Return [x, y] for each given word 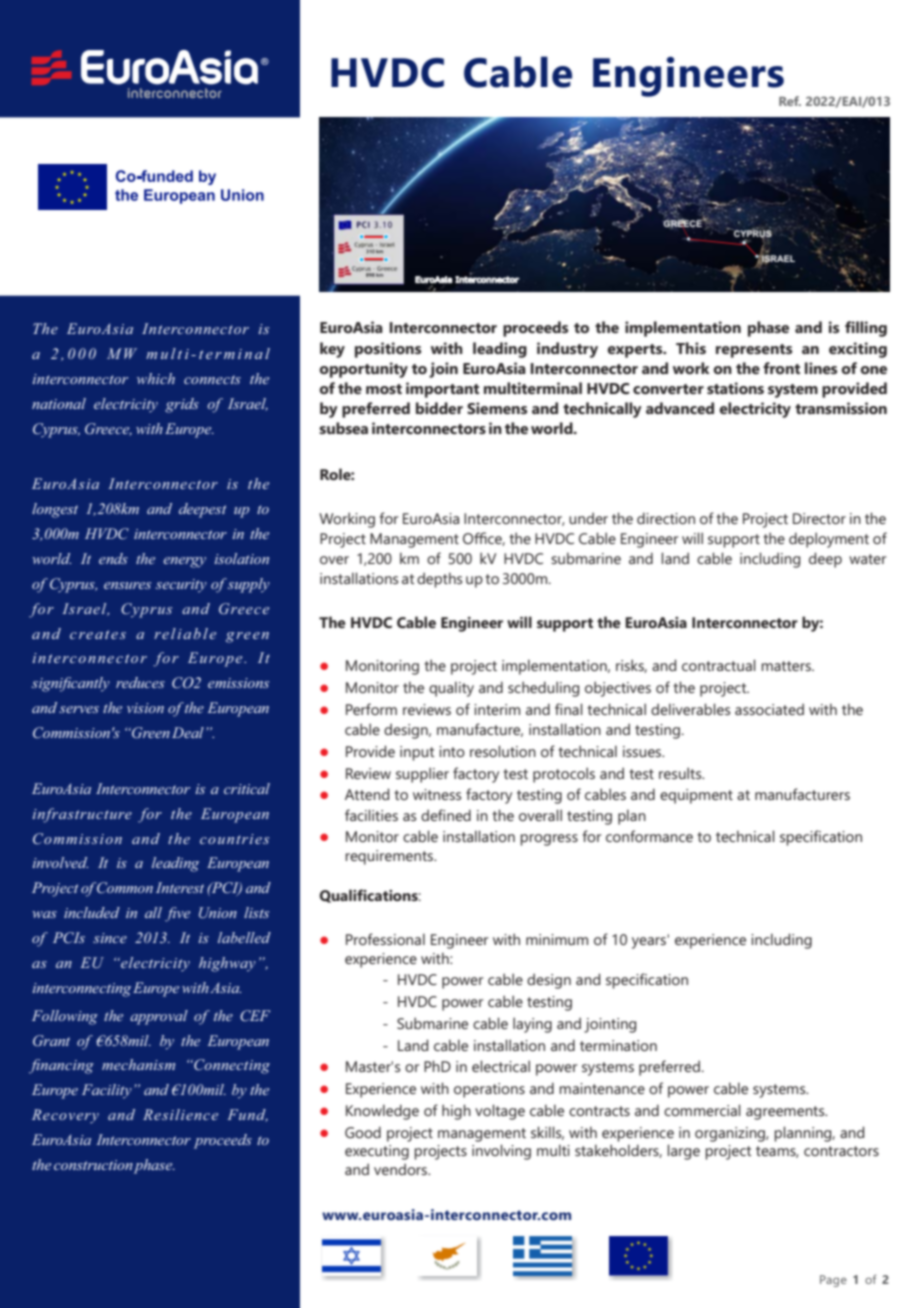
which [156, 378]
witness [437, 794]
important [442, 390]
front [781, 368]
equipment [696, 796]
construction [93, 1165]
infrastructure [82, 815]
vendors [401, 1169]
